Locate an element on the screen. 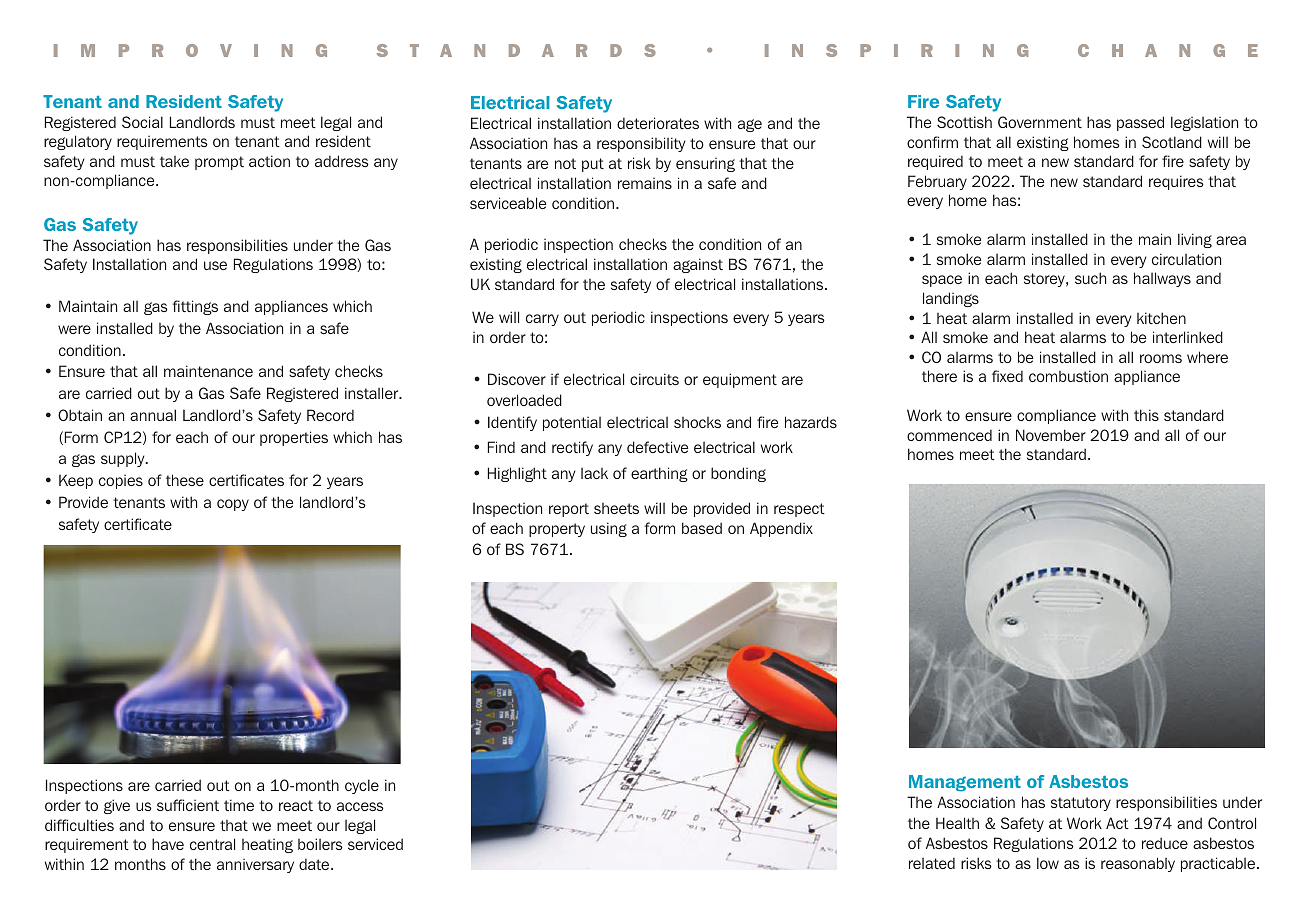 This screenshot has width=1308, height=924. central is located at coordinates (212, 844).
